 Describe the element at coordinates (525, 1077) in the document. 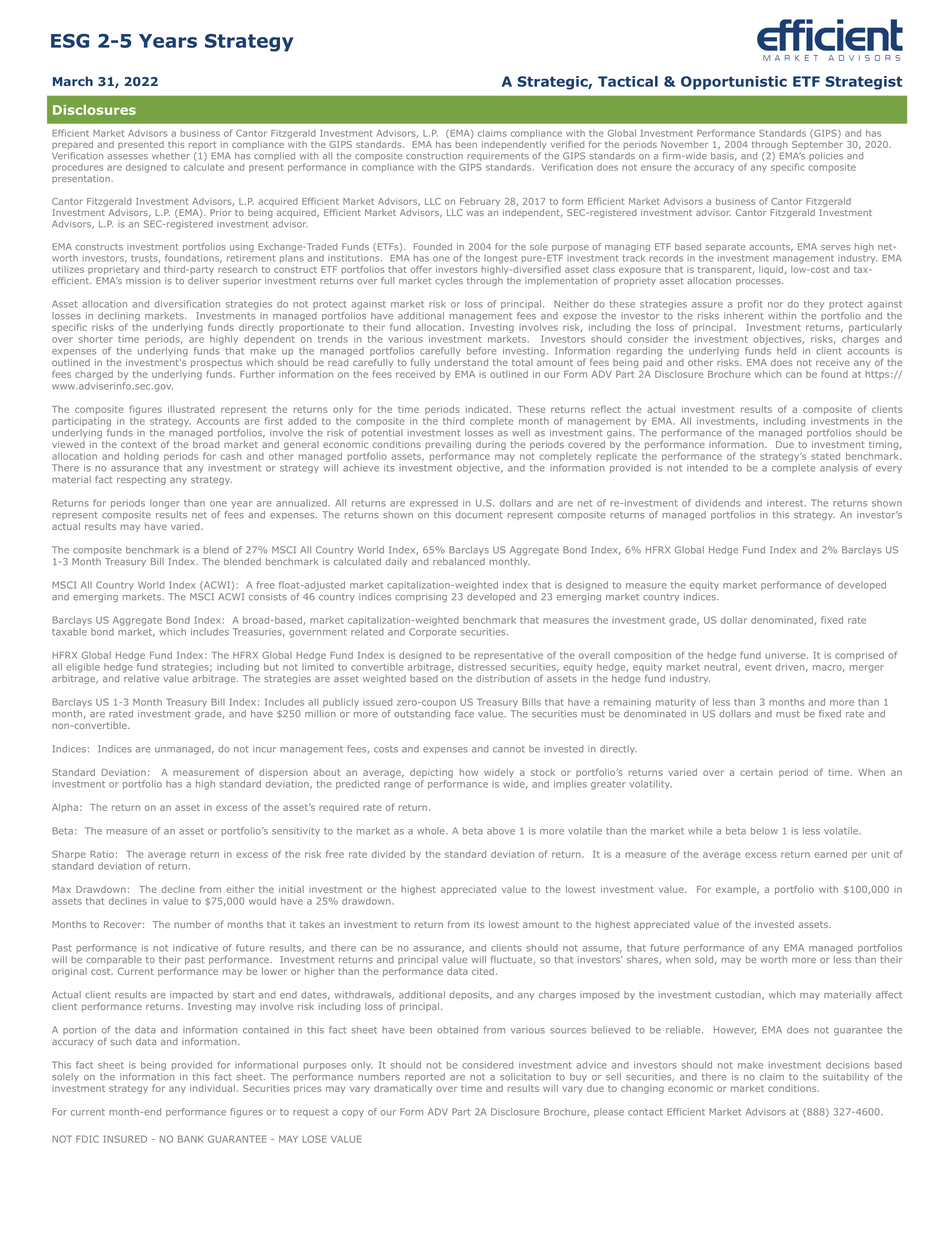

I see `solicitation` at that location.
